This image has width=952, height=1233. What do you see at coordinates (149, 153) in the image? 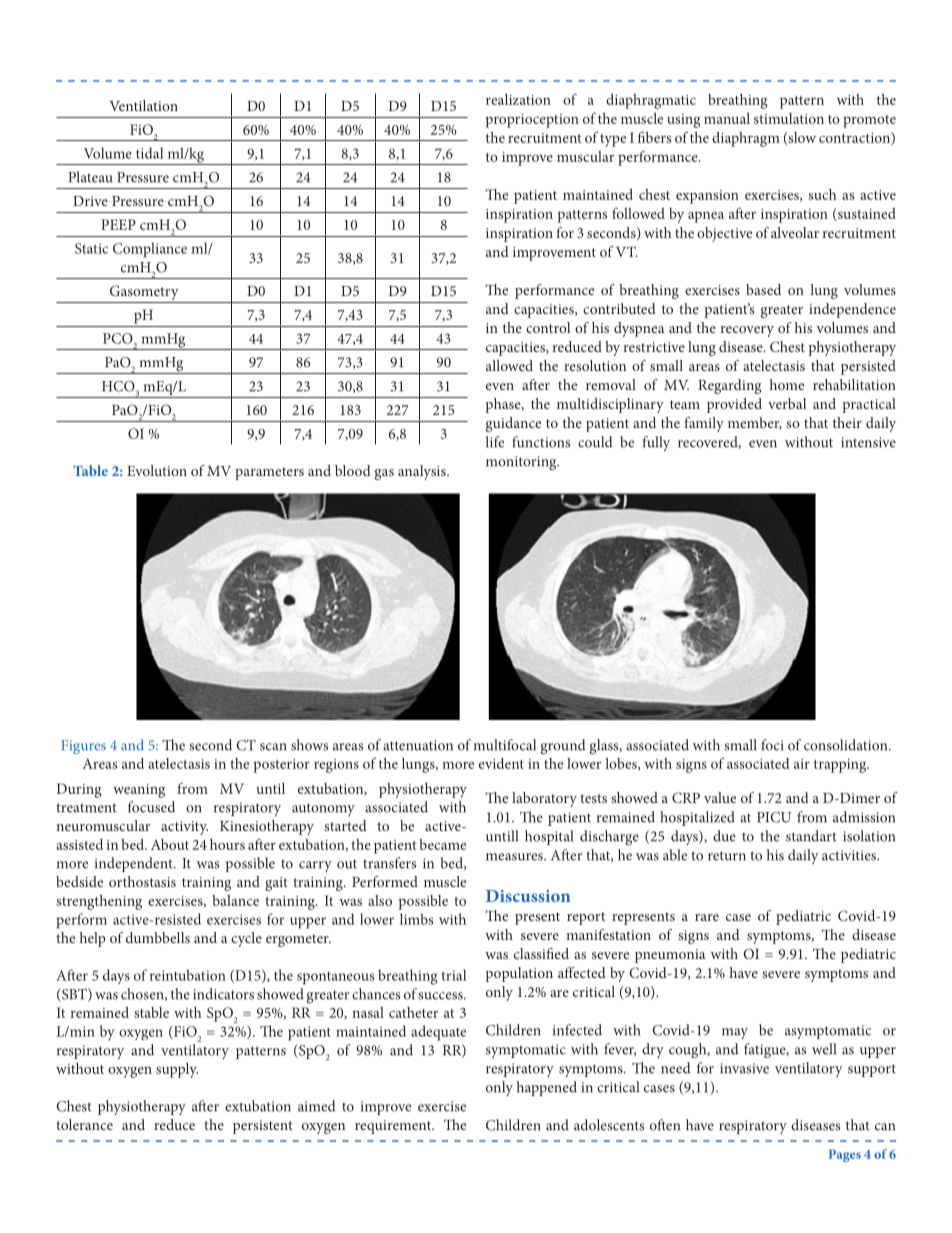
I see `tidal` at bounding box center [149, 153].
